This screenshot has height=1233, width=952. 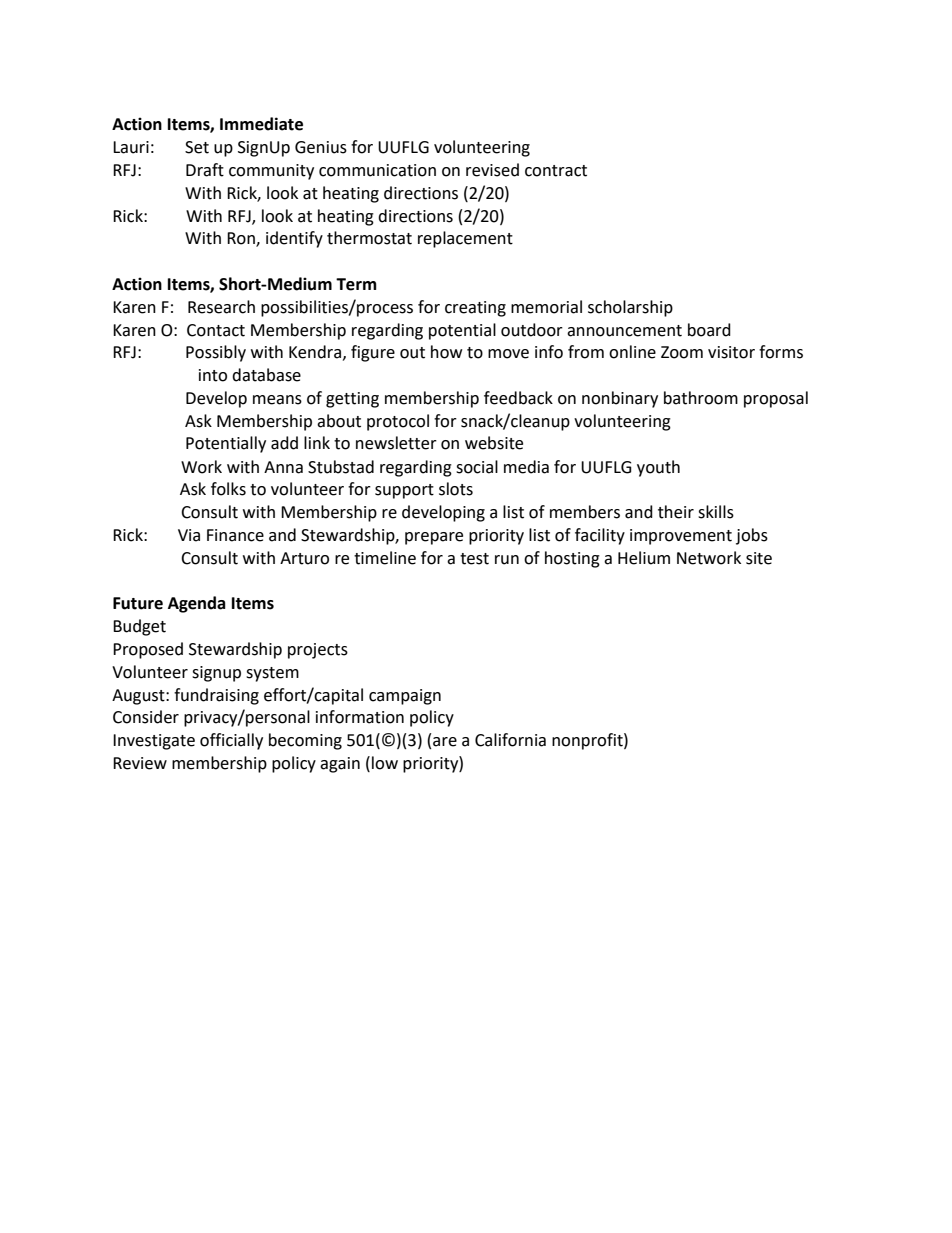 I want to click on Via, so click(x=189, y=535).
